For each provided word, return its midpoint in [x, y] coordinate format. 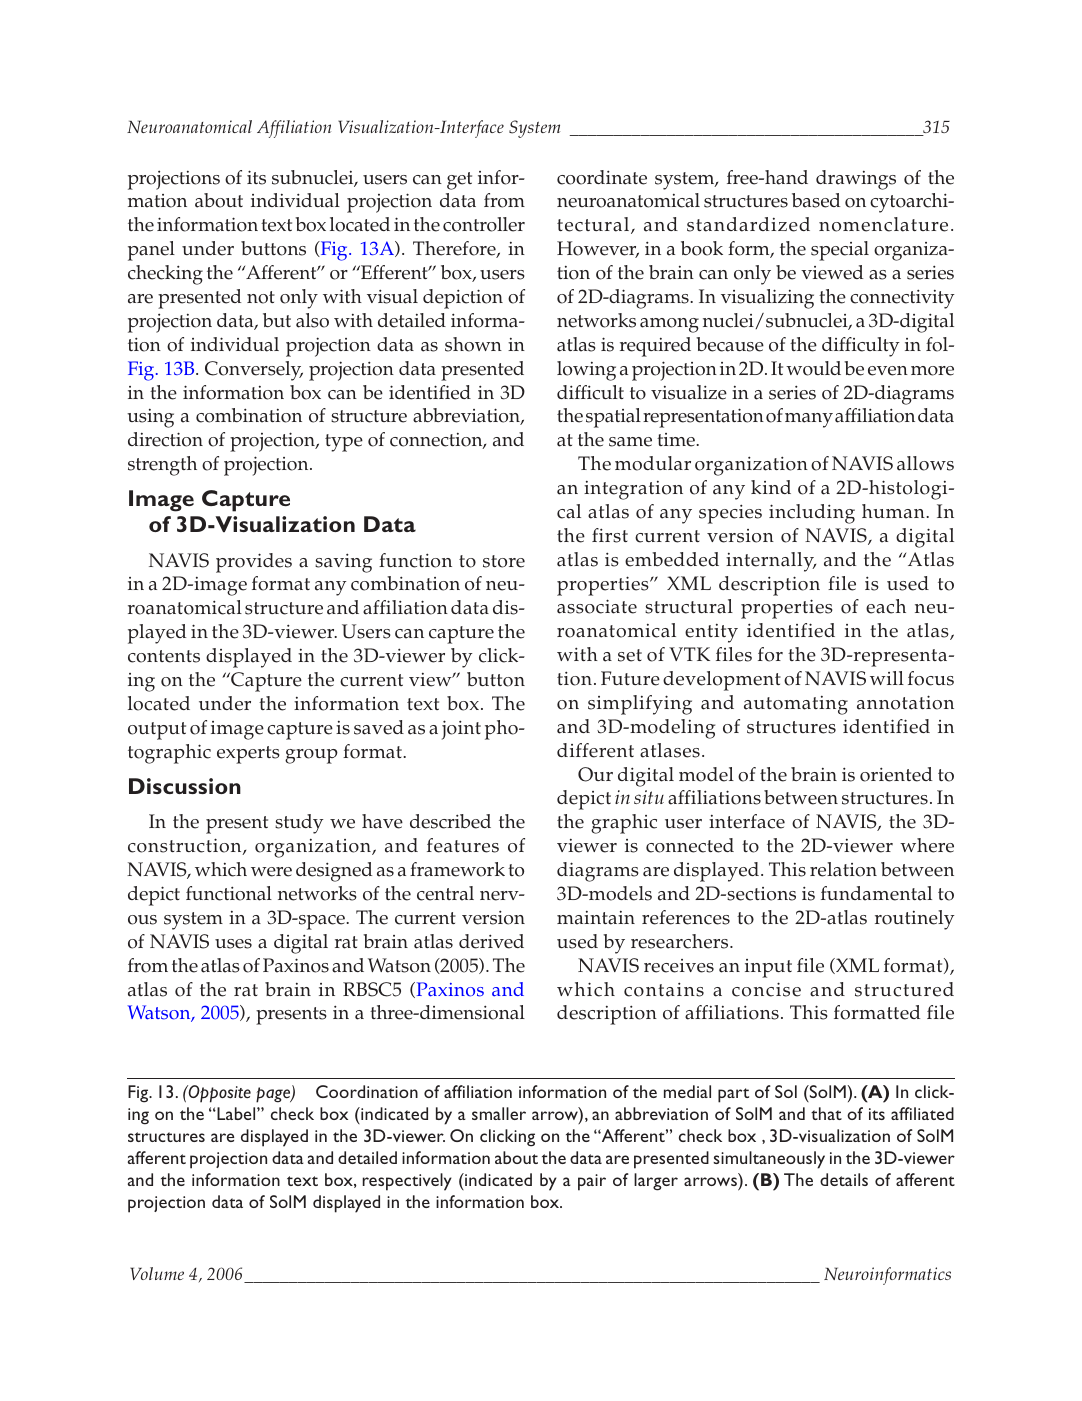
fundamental [876, 893]
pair [592, 1182]
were [271, 872]
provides [254, 563]
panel [151, 251]
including [812, 514]
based [816, 200]
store [504, 561]
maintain [596, 918]
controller [484, 224]
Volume [157, 1273]
